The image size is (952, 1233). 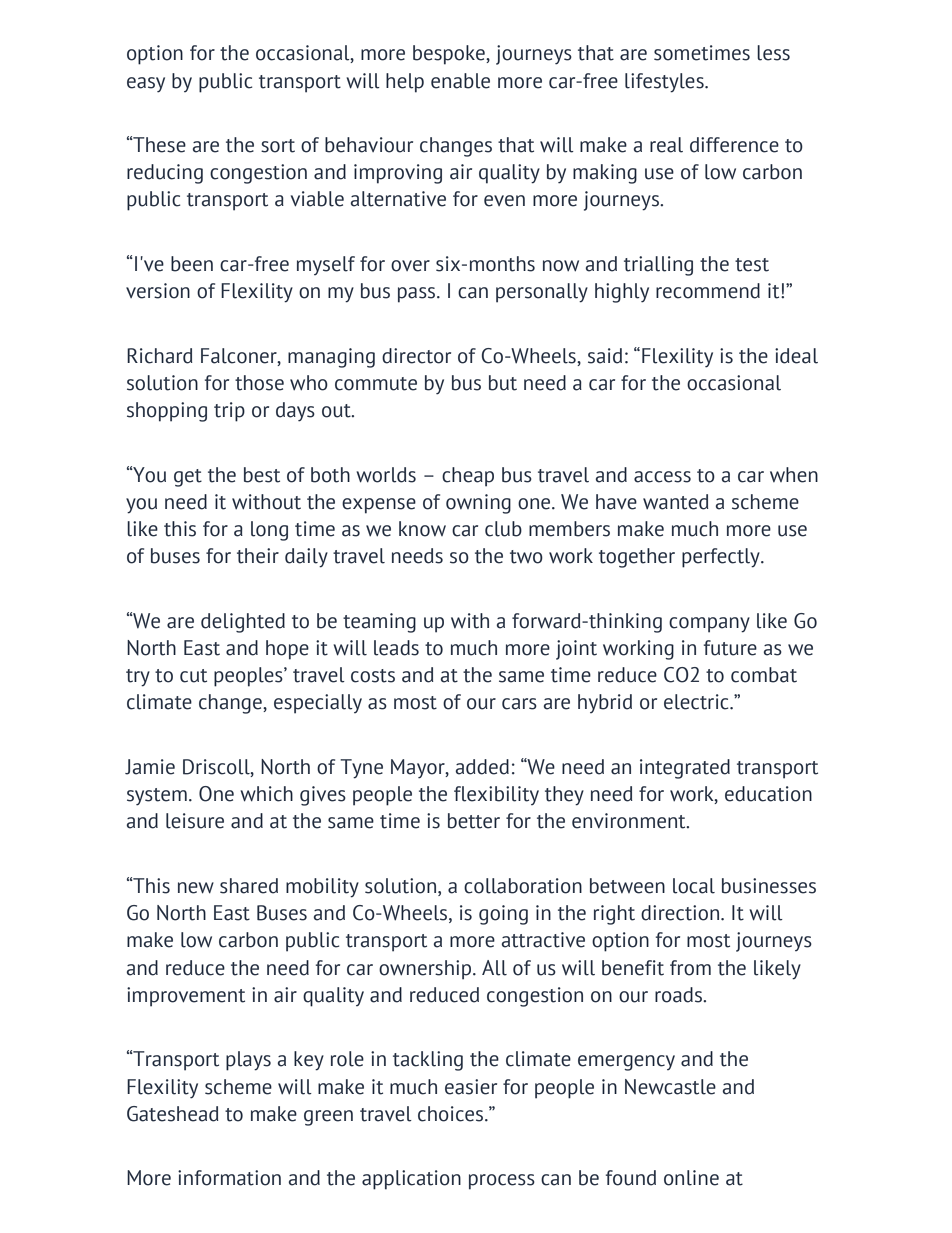 What do you see at coordinates (146, 85) in the screenshot?
I see `easy` at bounding box center [146, 85].
